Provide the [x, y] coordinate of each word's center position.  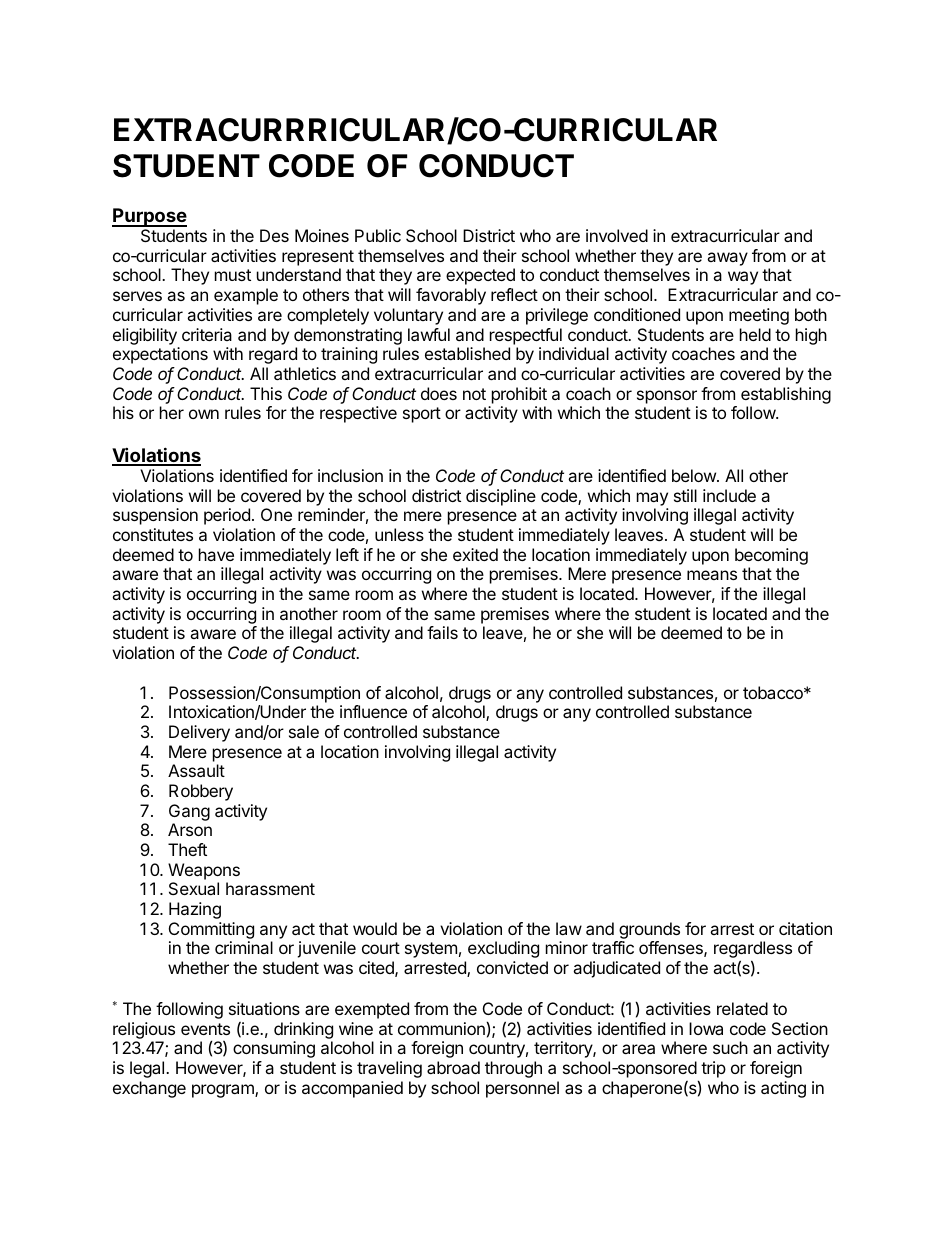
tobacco [774, 692]
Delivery [199, 733]
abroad [453, 1067]
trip [713, 1069]
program [224, 1091]
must [233, 275]
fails [442, 632]
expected [480, 276]
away [727, 259]
